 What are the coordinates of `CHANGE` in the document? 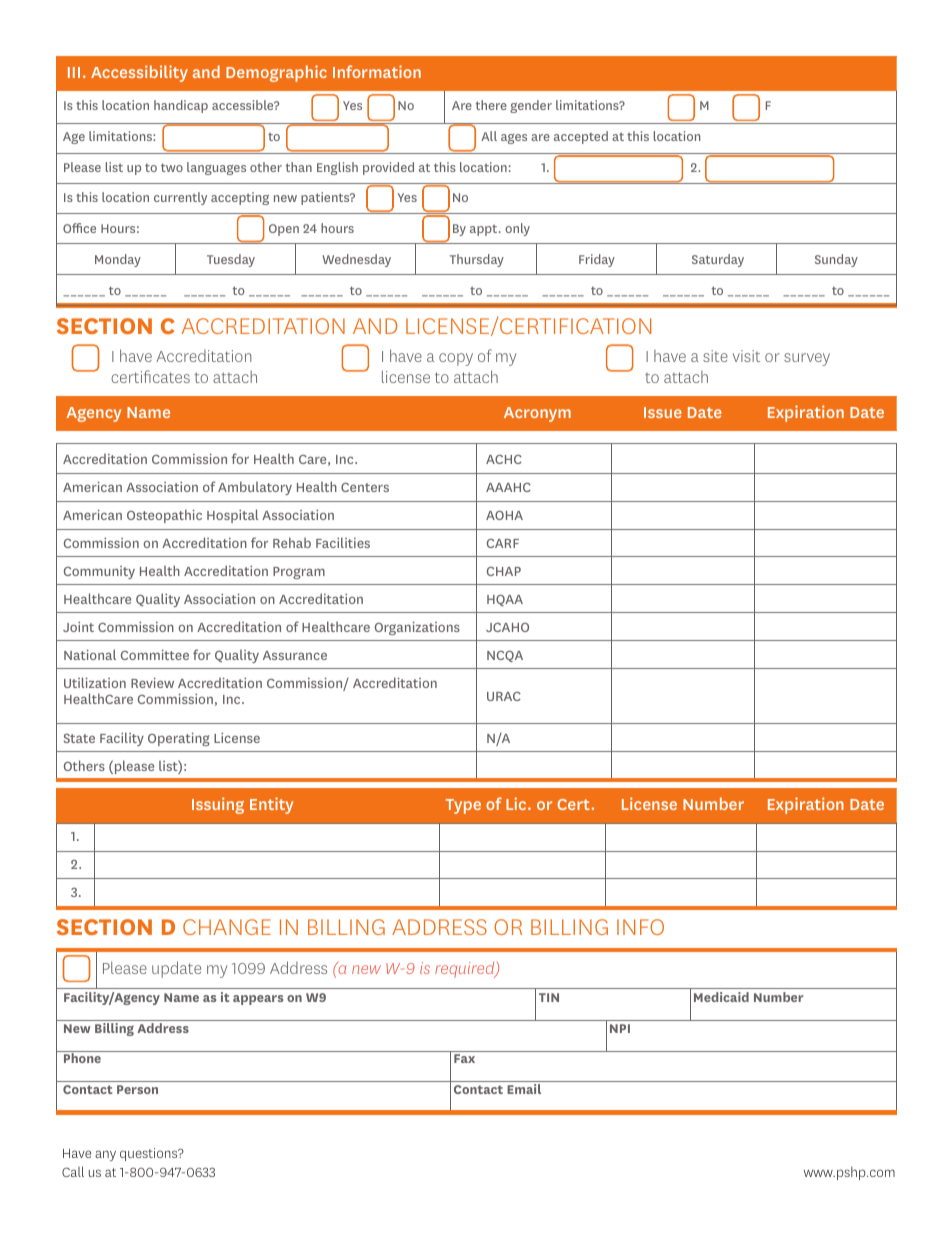 It's located at (227, 927).
